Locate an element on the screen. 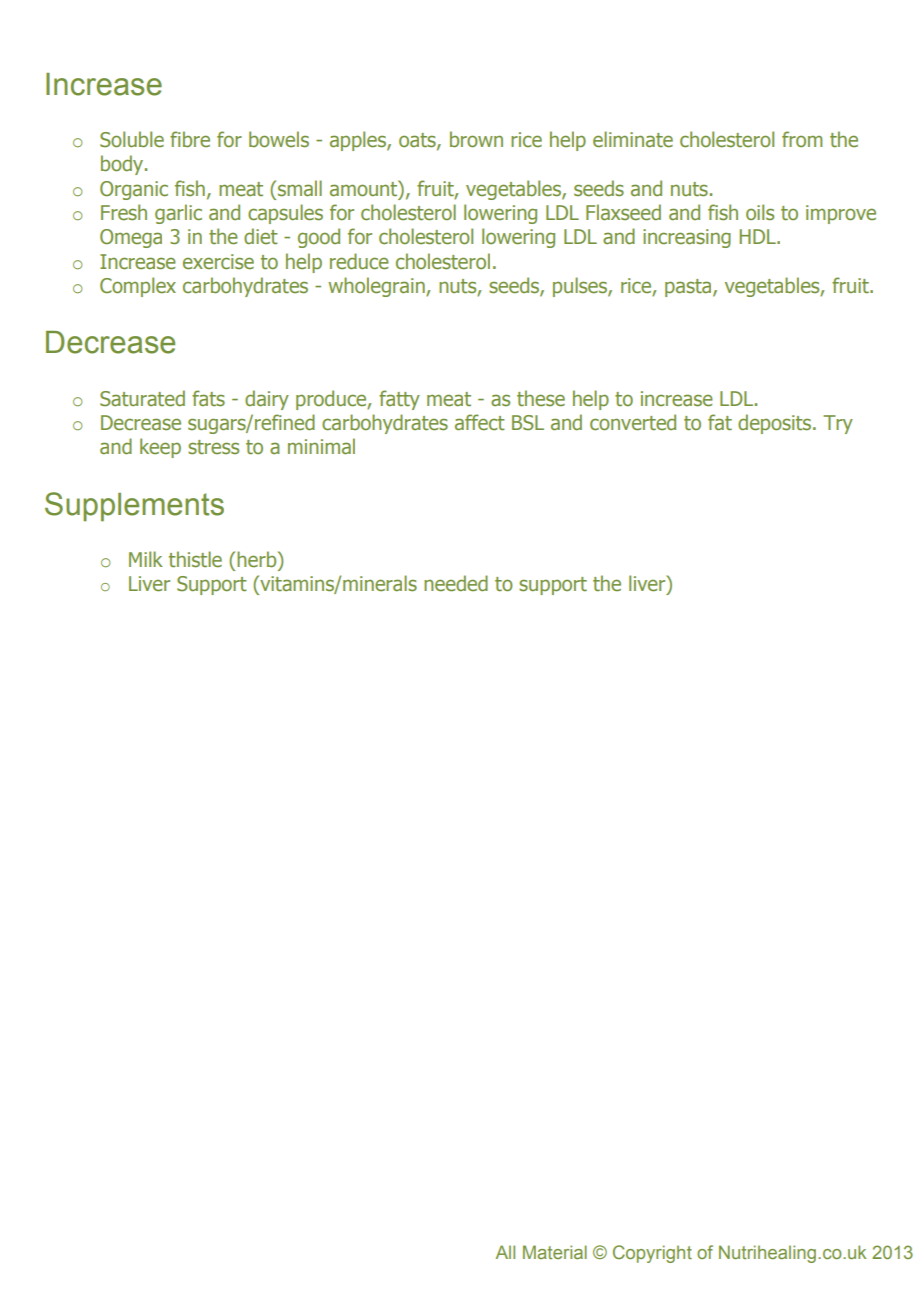 The width and height of the screenshot is (924, 1308). Copyright is located at coordinates (652, 1254).
